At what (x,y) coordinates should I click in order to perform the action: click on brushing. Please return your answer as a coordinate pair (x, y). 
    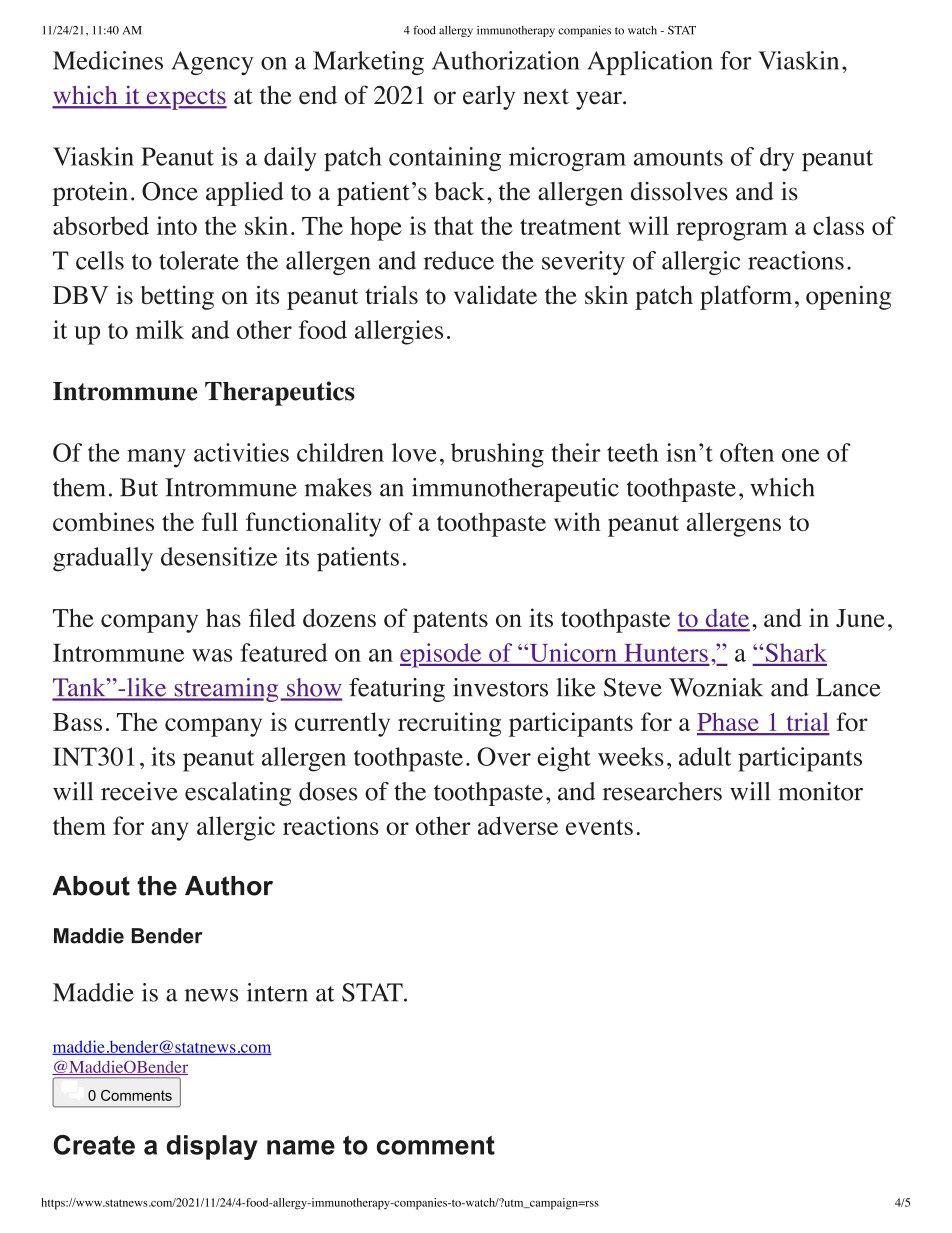
    Looking at the image, I should click on (497, 455).
